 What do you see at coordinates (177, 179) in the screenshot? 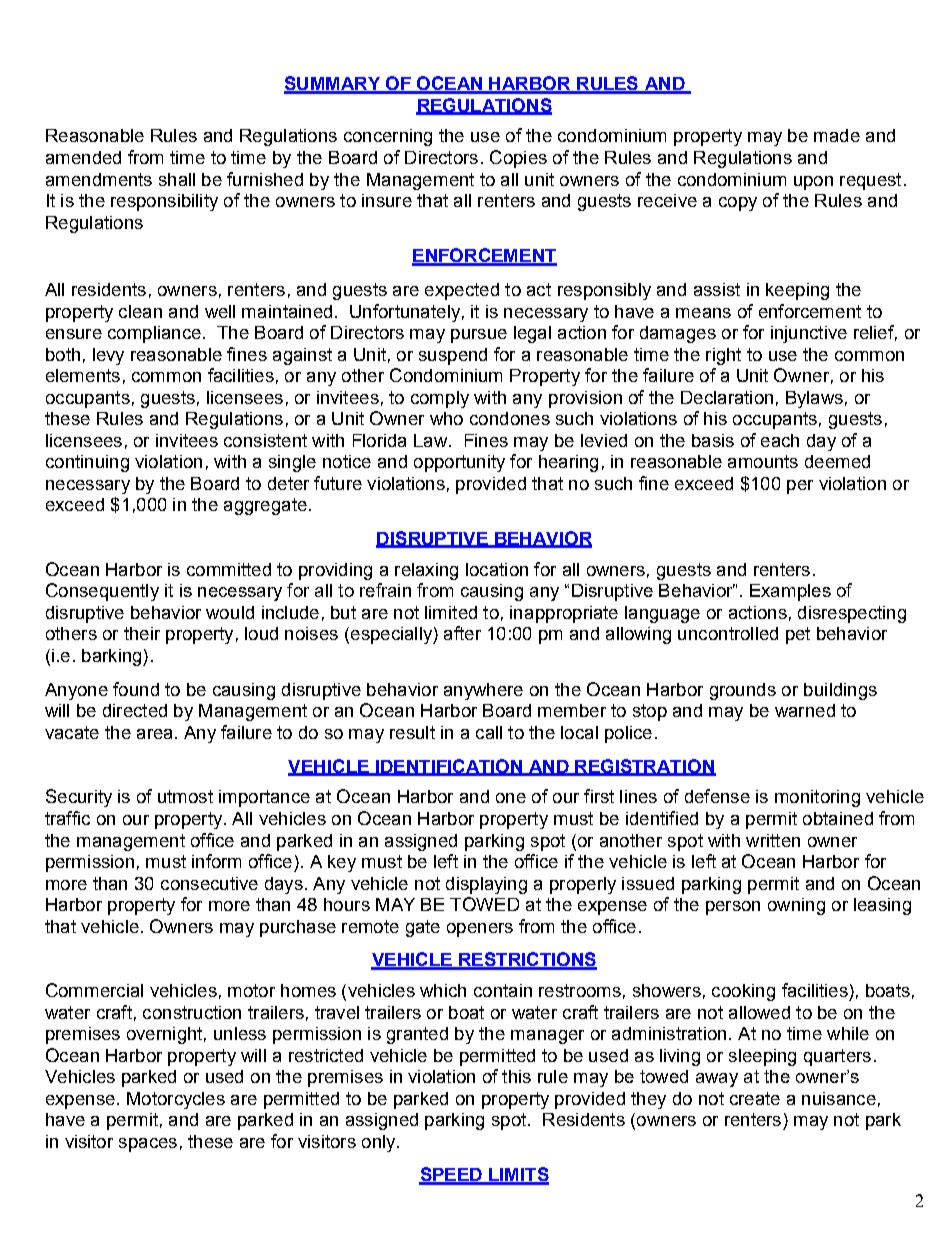
I see `shall` at bounding box center [177, 179].
